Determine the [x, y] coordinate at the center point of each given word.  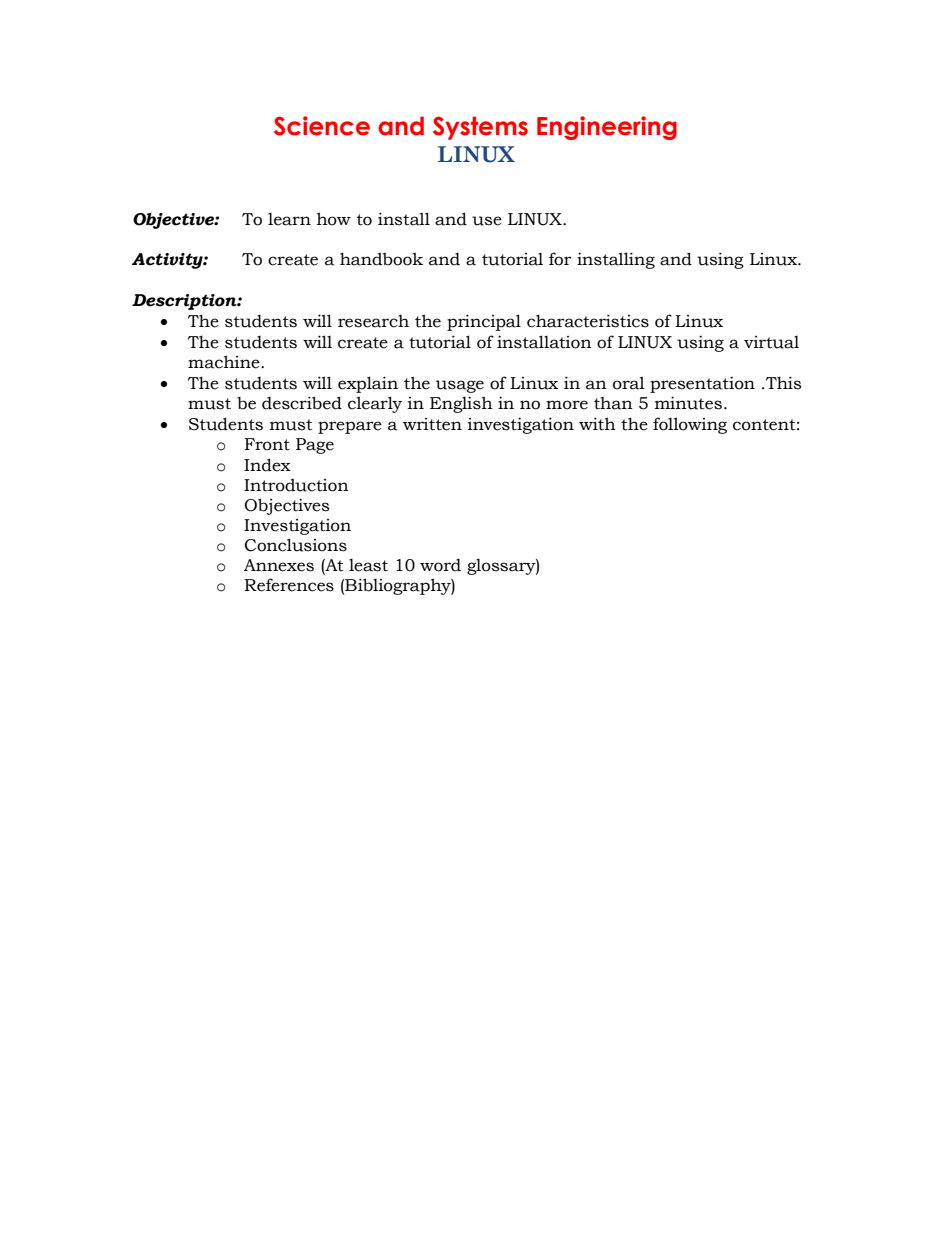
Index [267, 465]
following [690, 425]
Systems [480, 128]
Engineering [607, 128]
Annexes [279, 565]
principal [484, 322]
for [560, 259]
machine [225, 362]
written [432, 424]
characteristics [588, 321]
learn [289, 219]
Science [322, 126]
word [440, 565]
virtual [771, 342]
